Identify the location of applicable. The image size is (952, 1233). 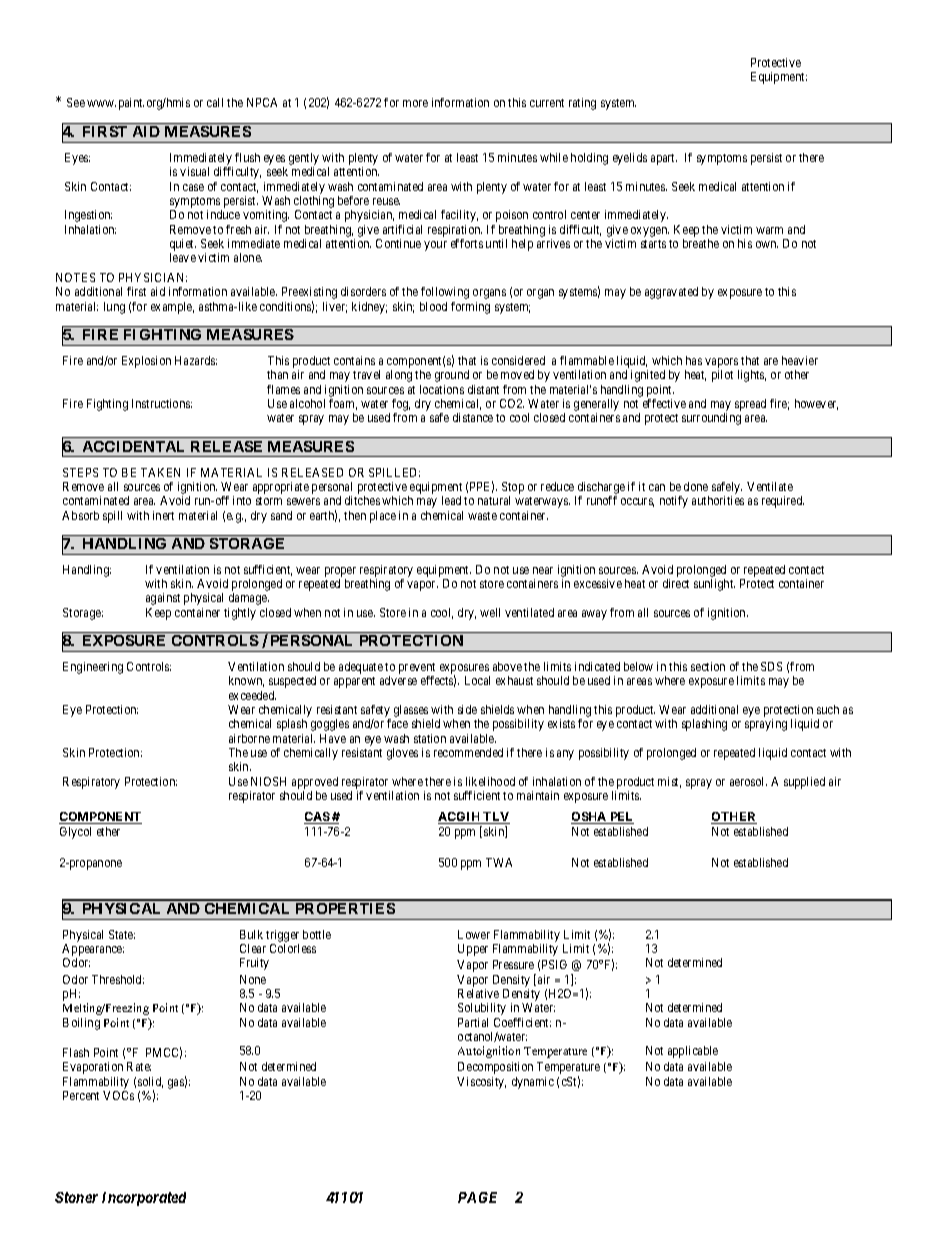
(693, 1052).
